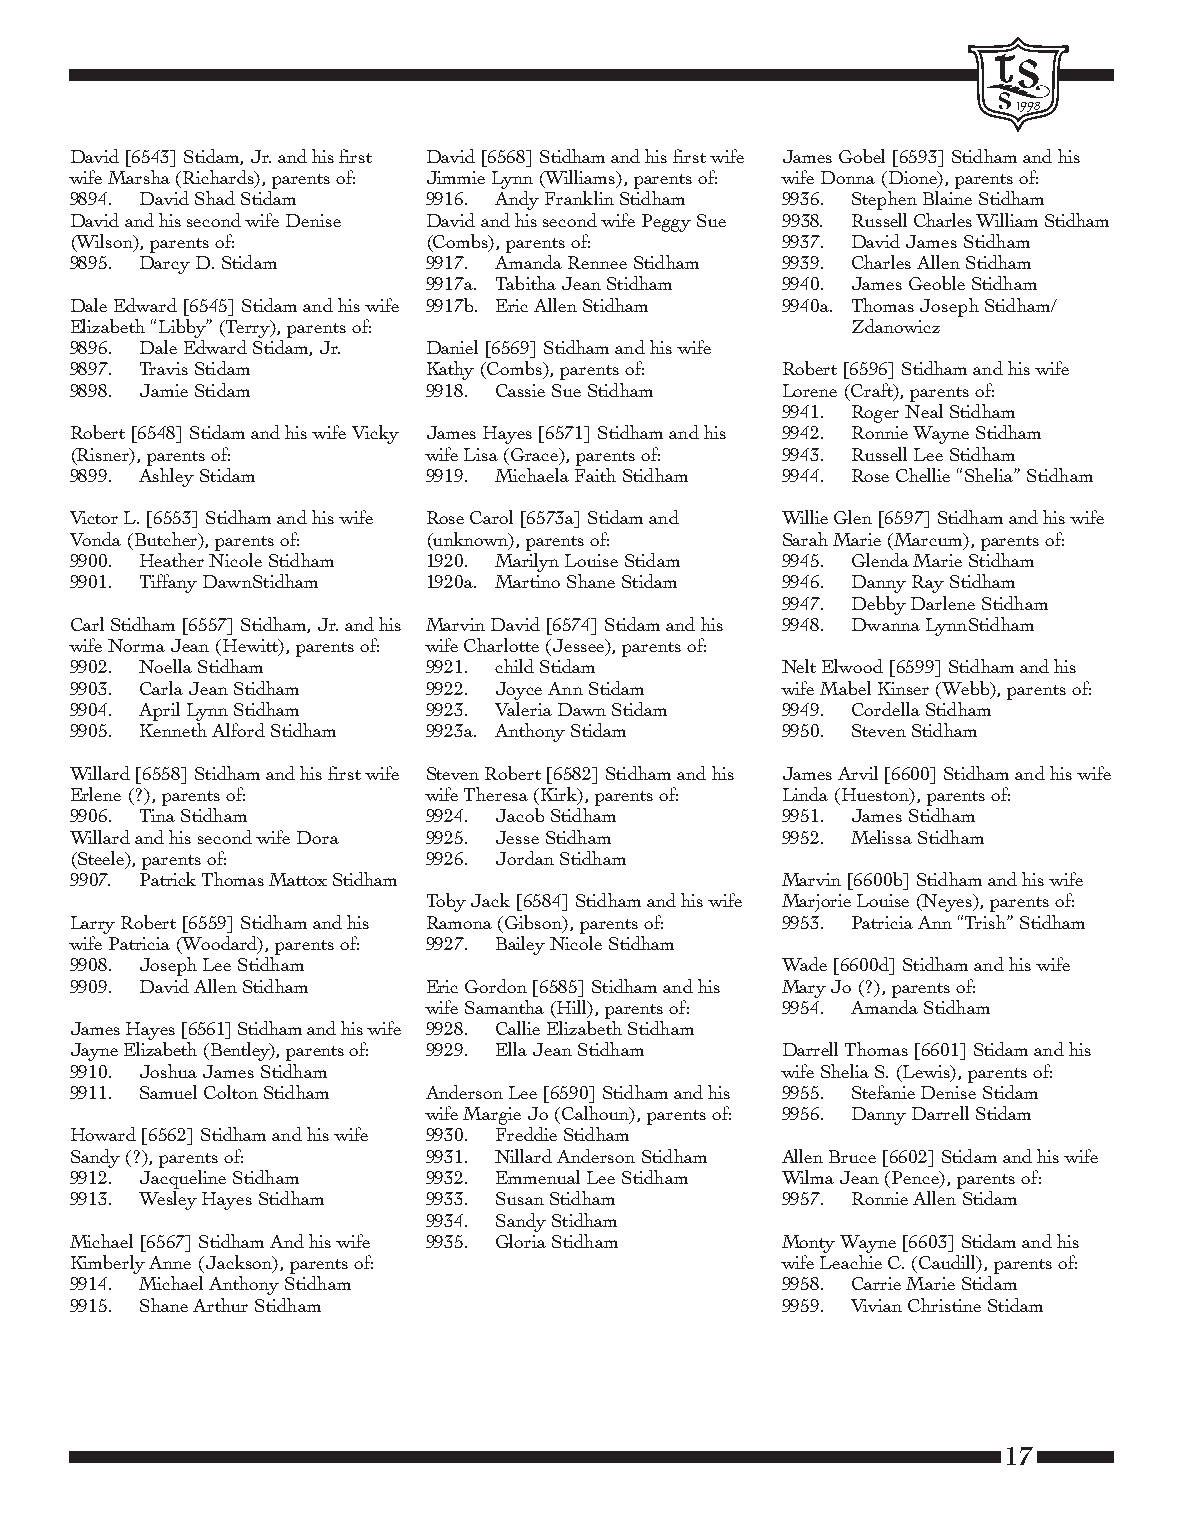  What do you see at coordinates (525, 858) in the screenshot?
I see `Jordan` at bounding box center [525, 858].
